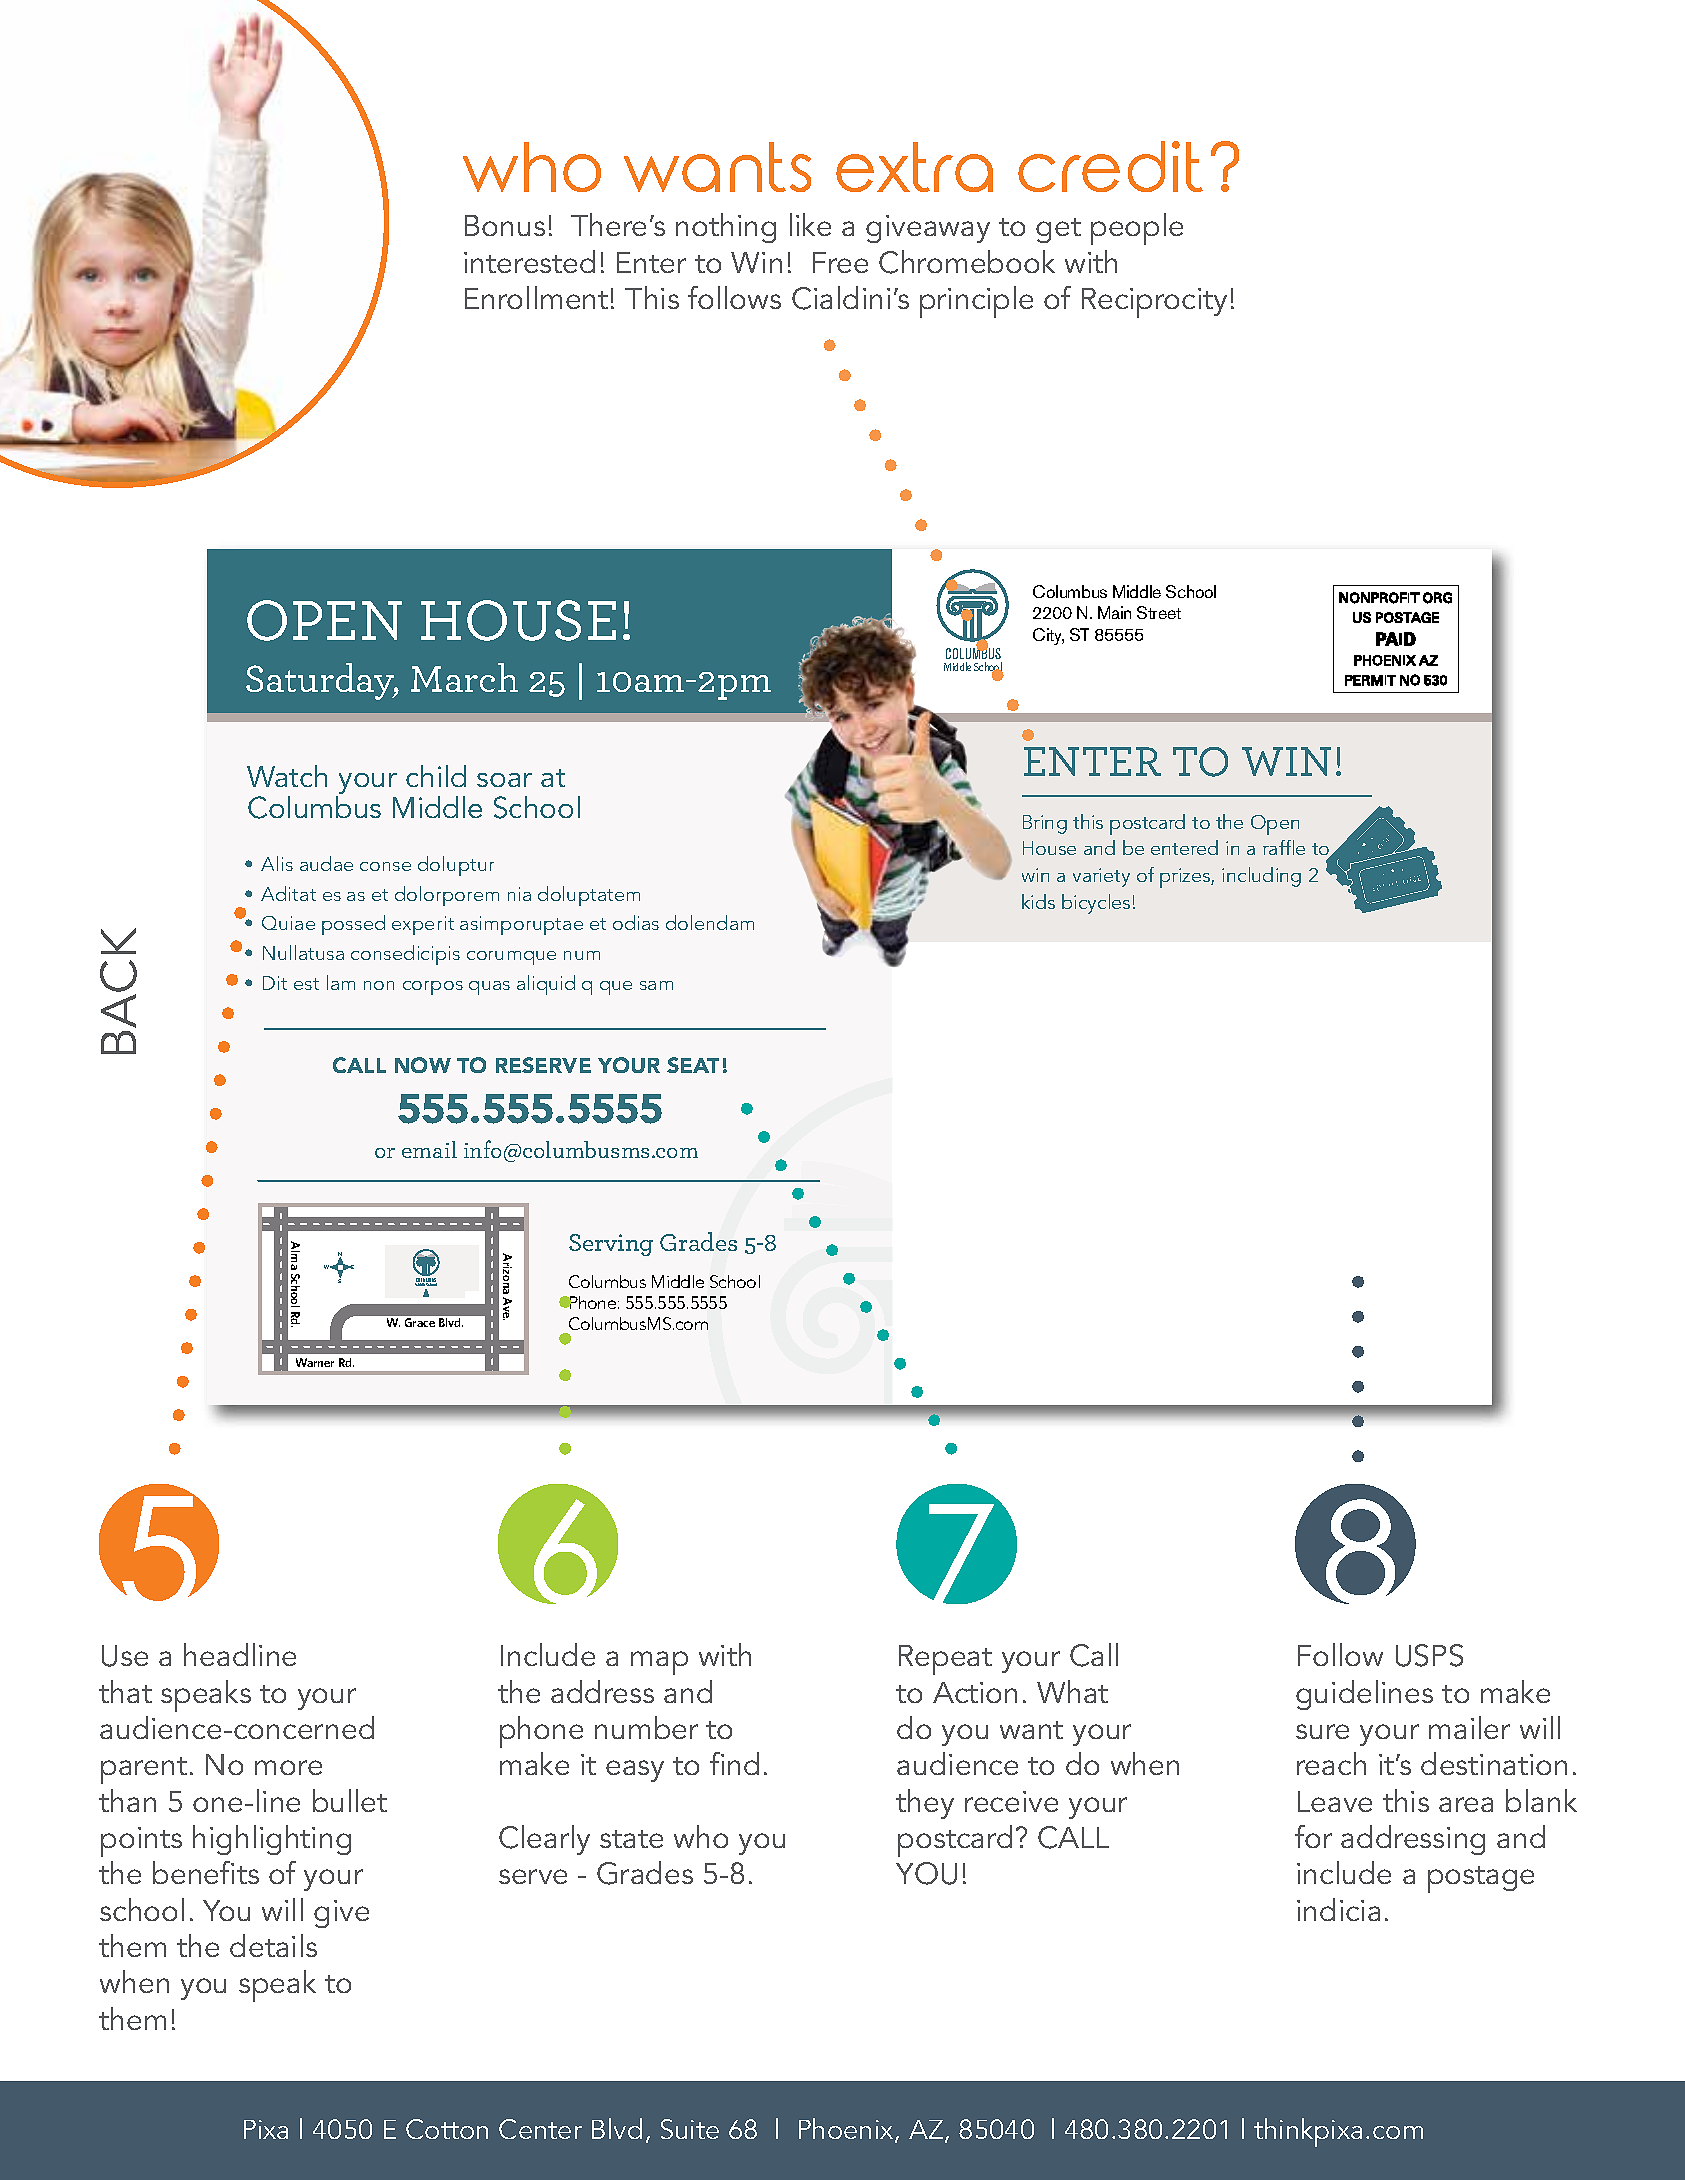 The width and height of the screenshot is (1685, 2180). I want to click on raffle, so click(1284, 847).
